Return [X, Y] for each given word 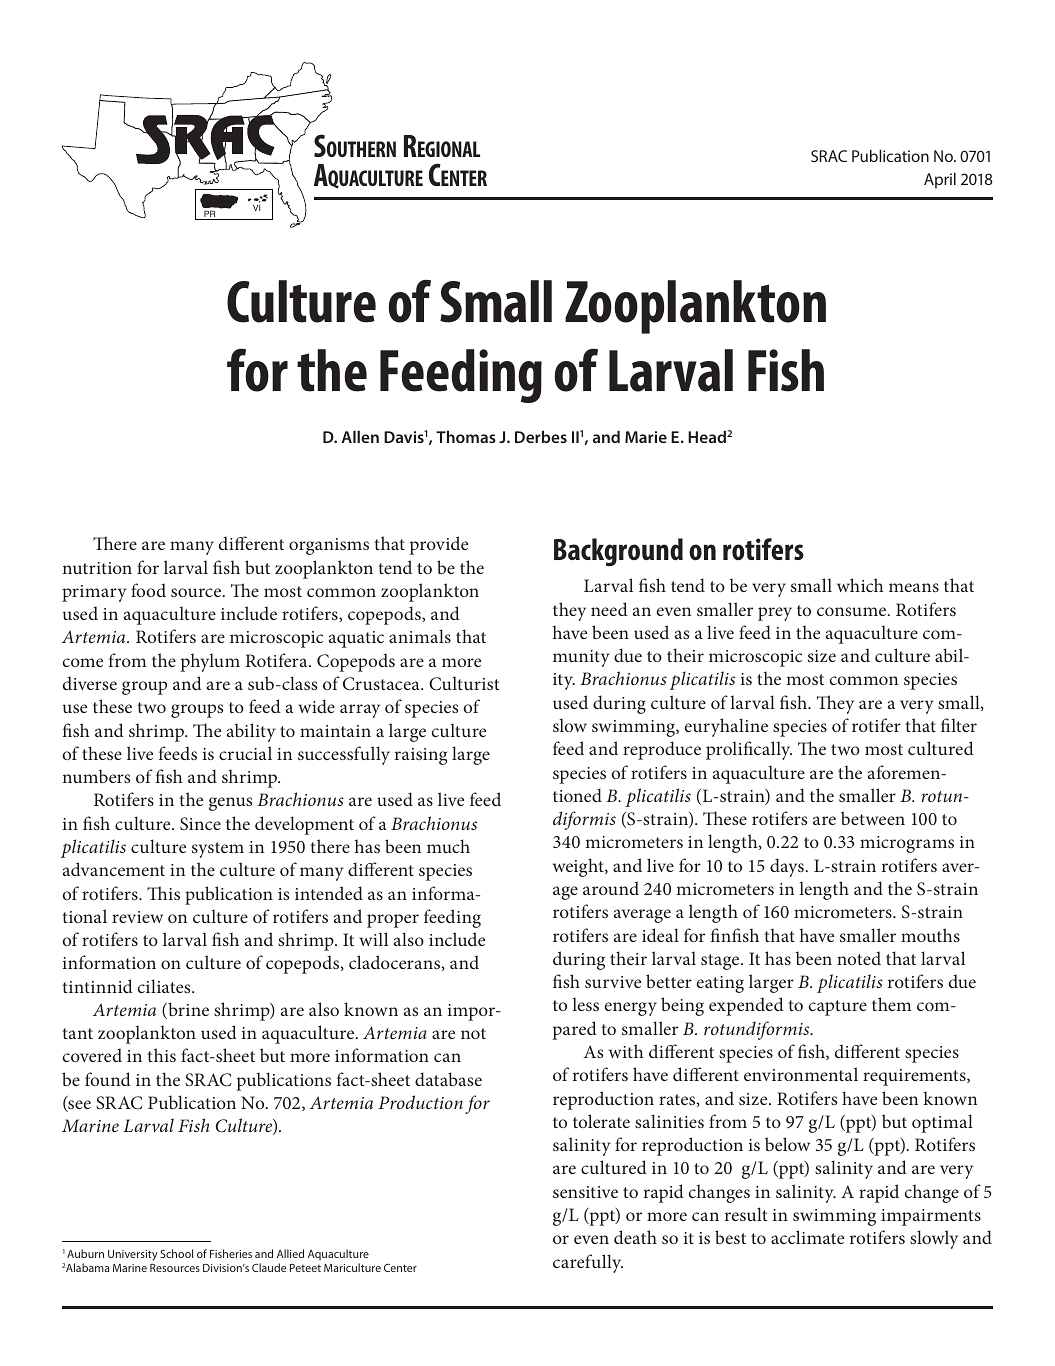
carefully [588, 1263]
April [940, 180]
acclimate [807, 1237]
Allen [360, 436]
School [176, 1253]
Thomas [466, 436]
